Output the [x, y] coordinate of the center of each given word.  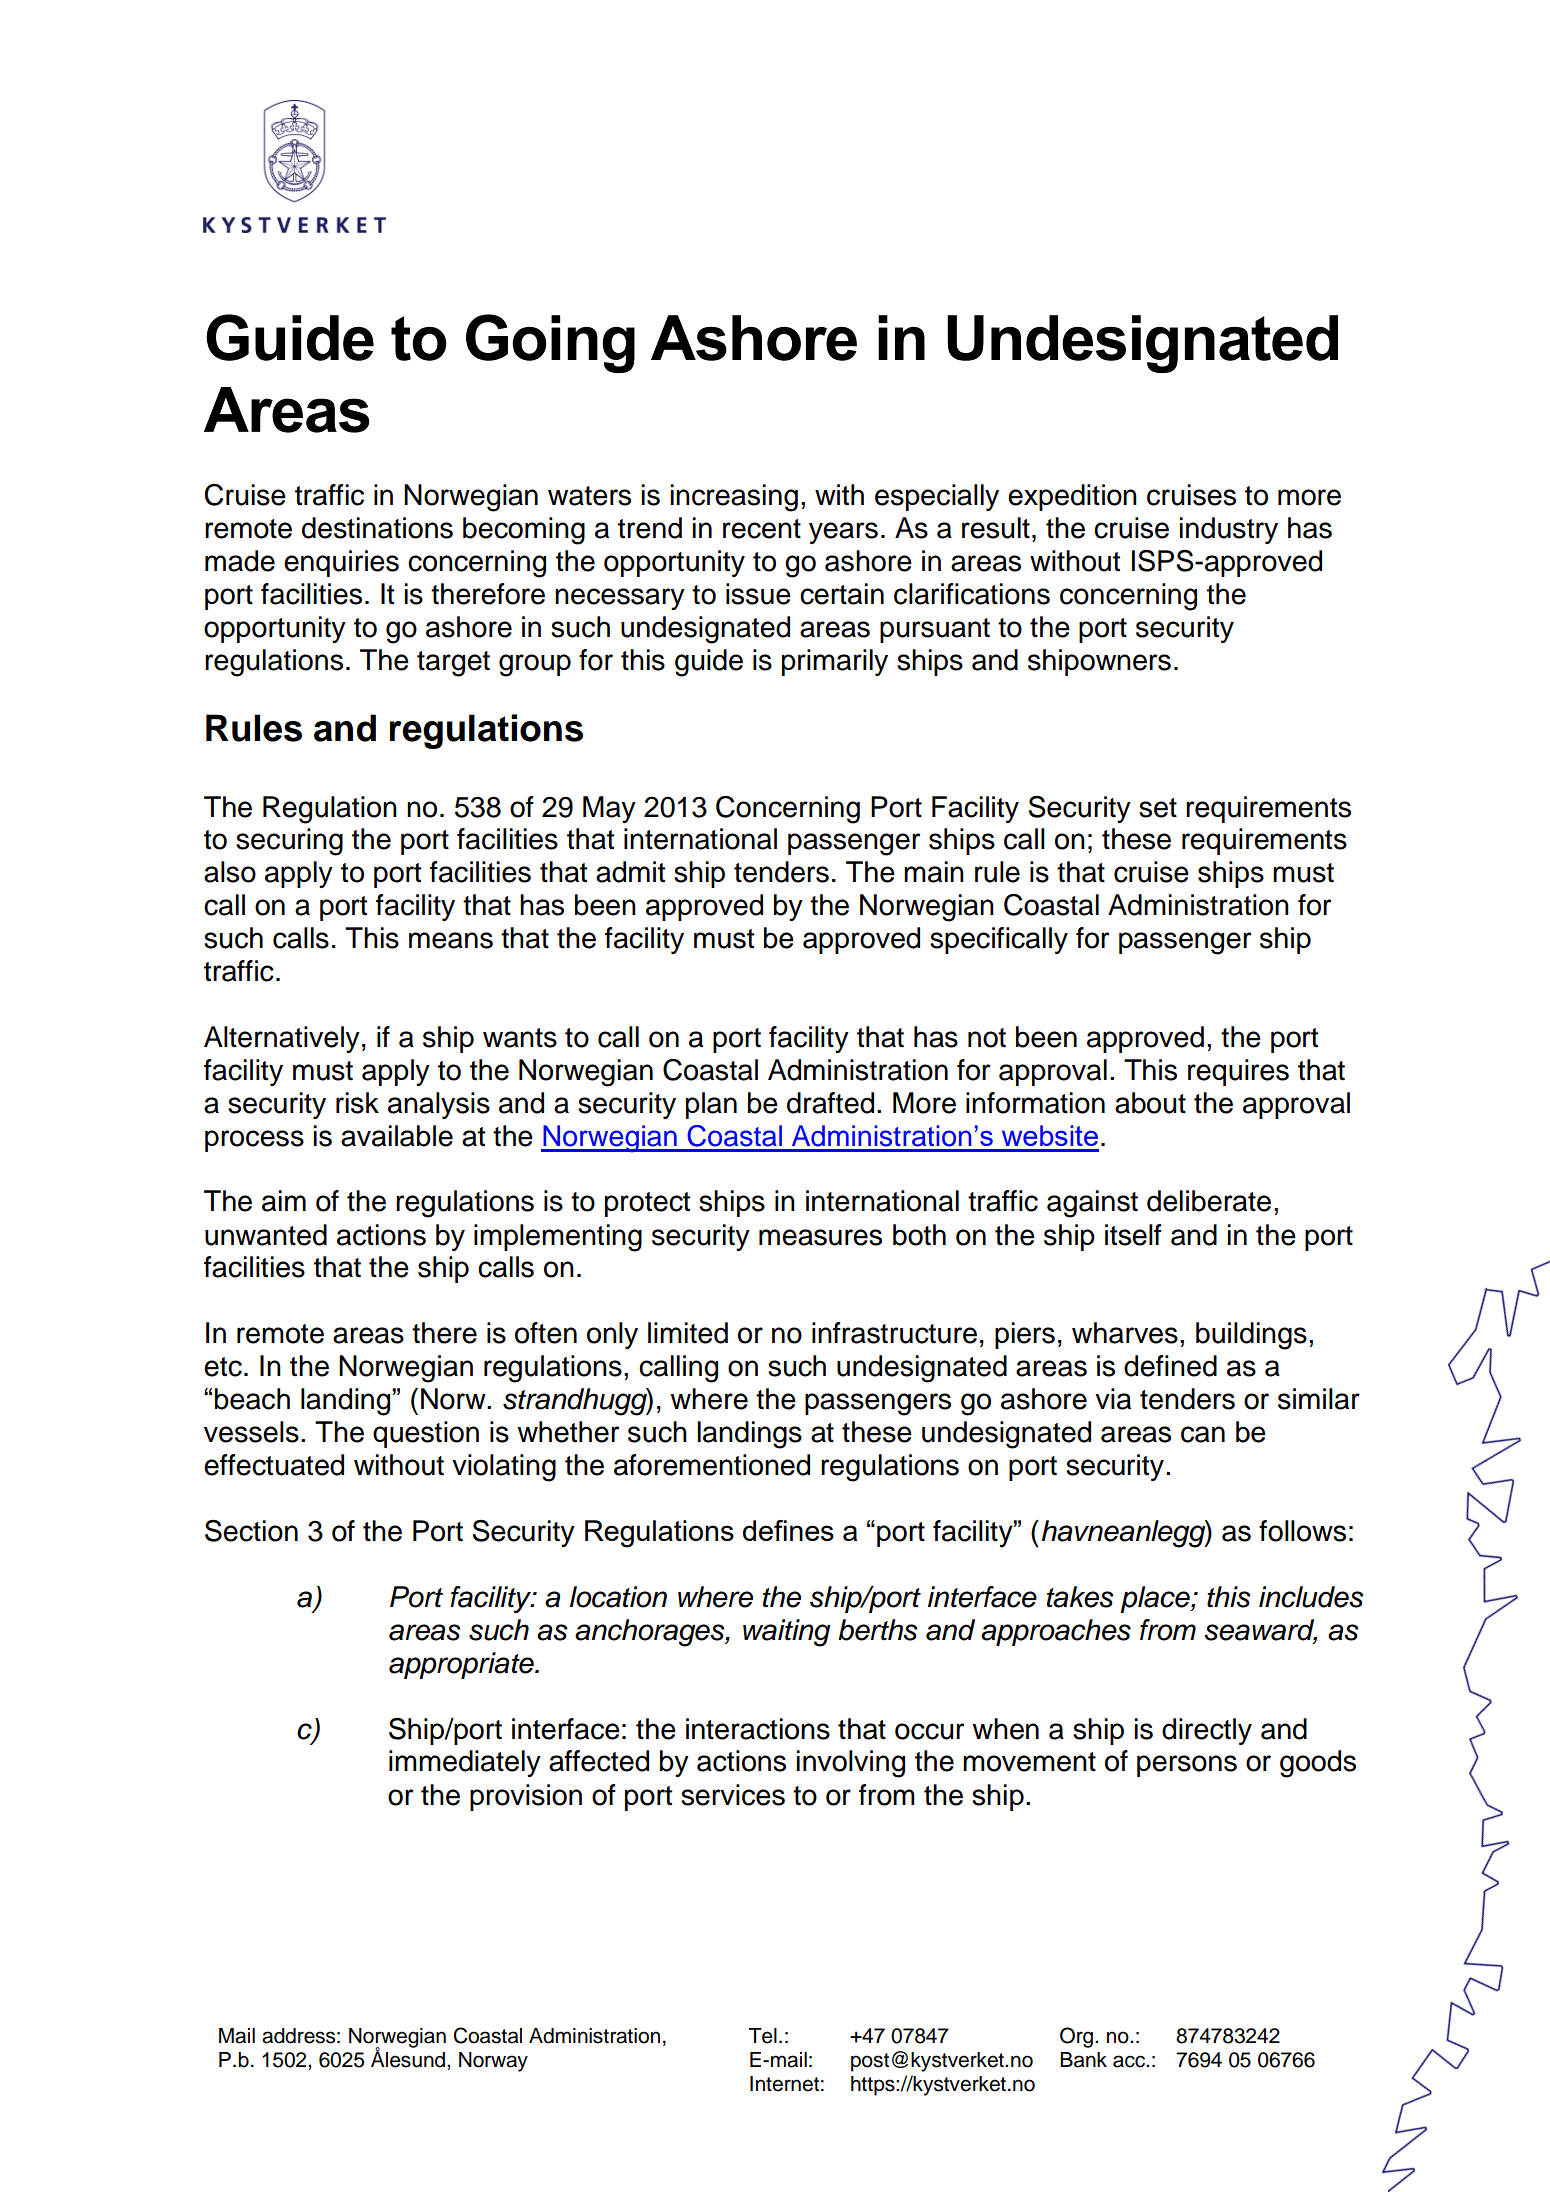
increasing [734, 498]
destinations [377, 528]
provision [526, 1797]
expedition [1072, 497]
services [733, 1795]
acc [1130, 2061]
